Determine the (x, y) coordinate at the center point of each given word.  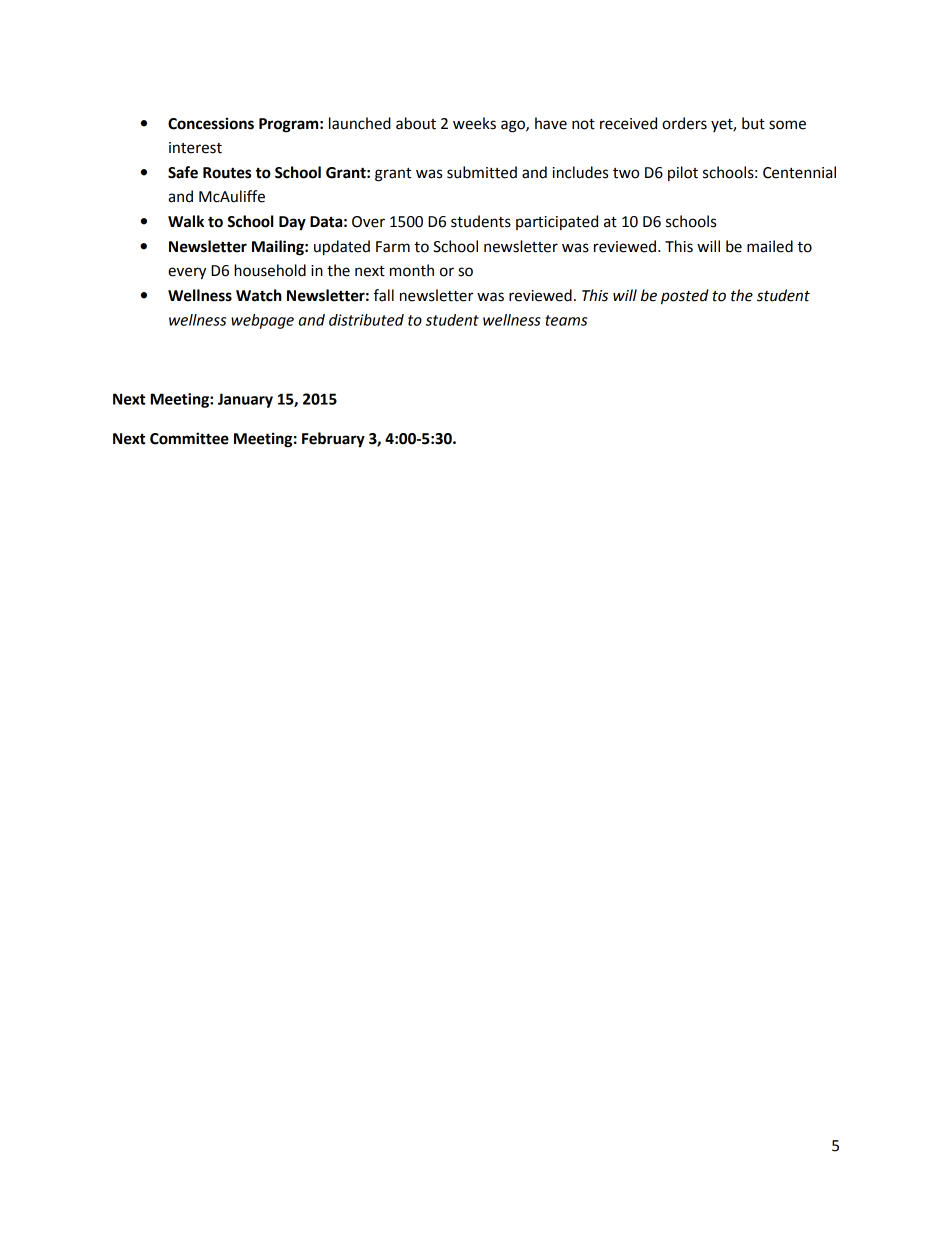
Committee (189, 438)
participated (557, 222)
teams (566, 320)
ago (514, 126)
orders (684, 123)
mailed (770, 246)
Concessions (211, 123)
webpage (262, 321)
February (333, 440)
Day (292, 223)
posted (685, 297)
